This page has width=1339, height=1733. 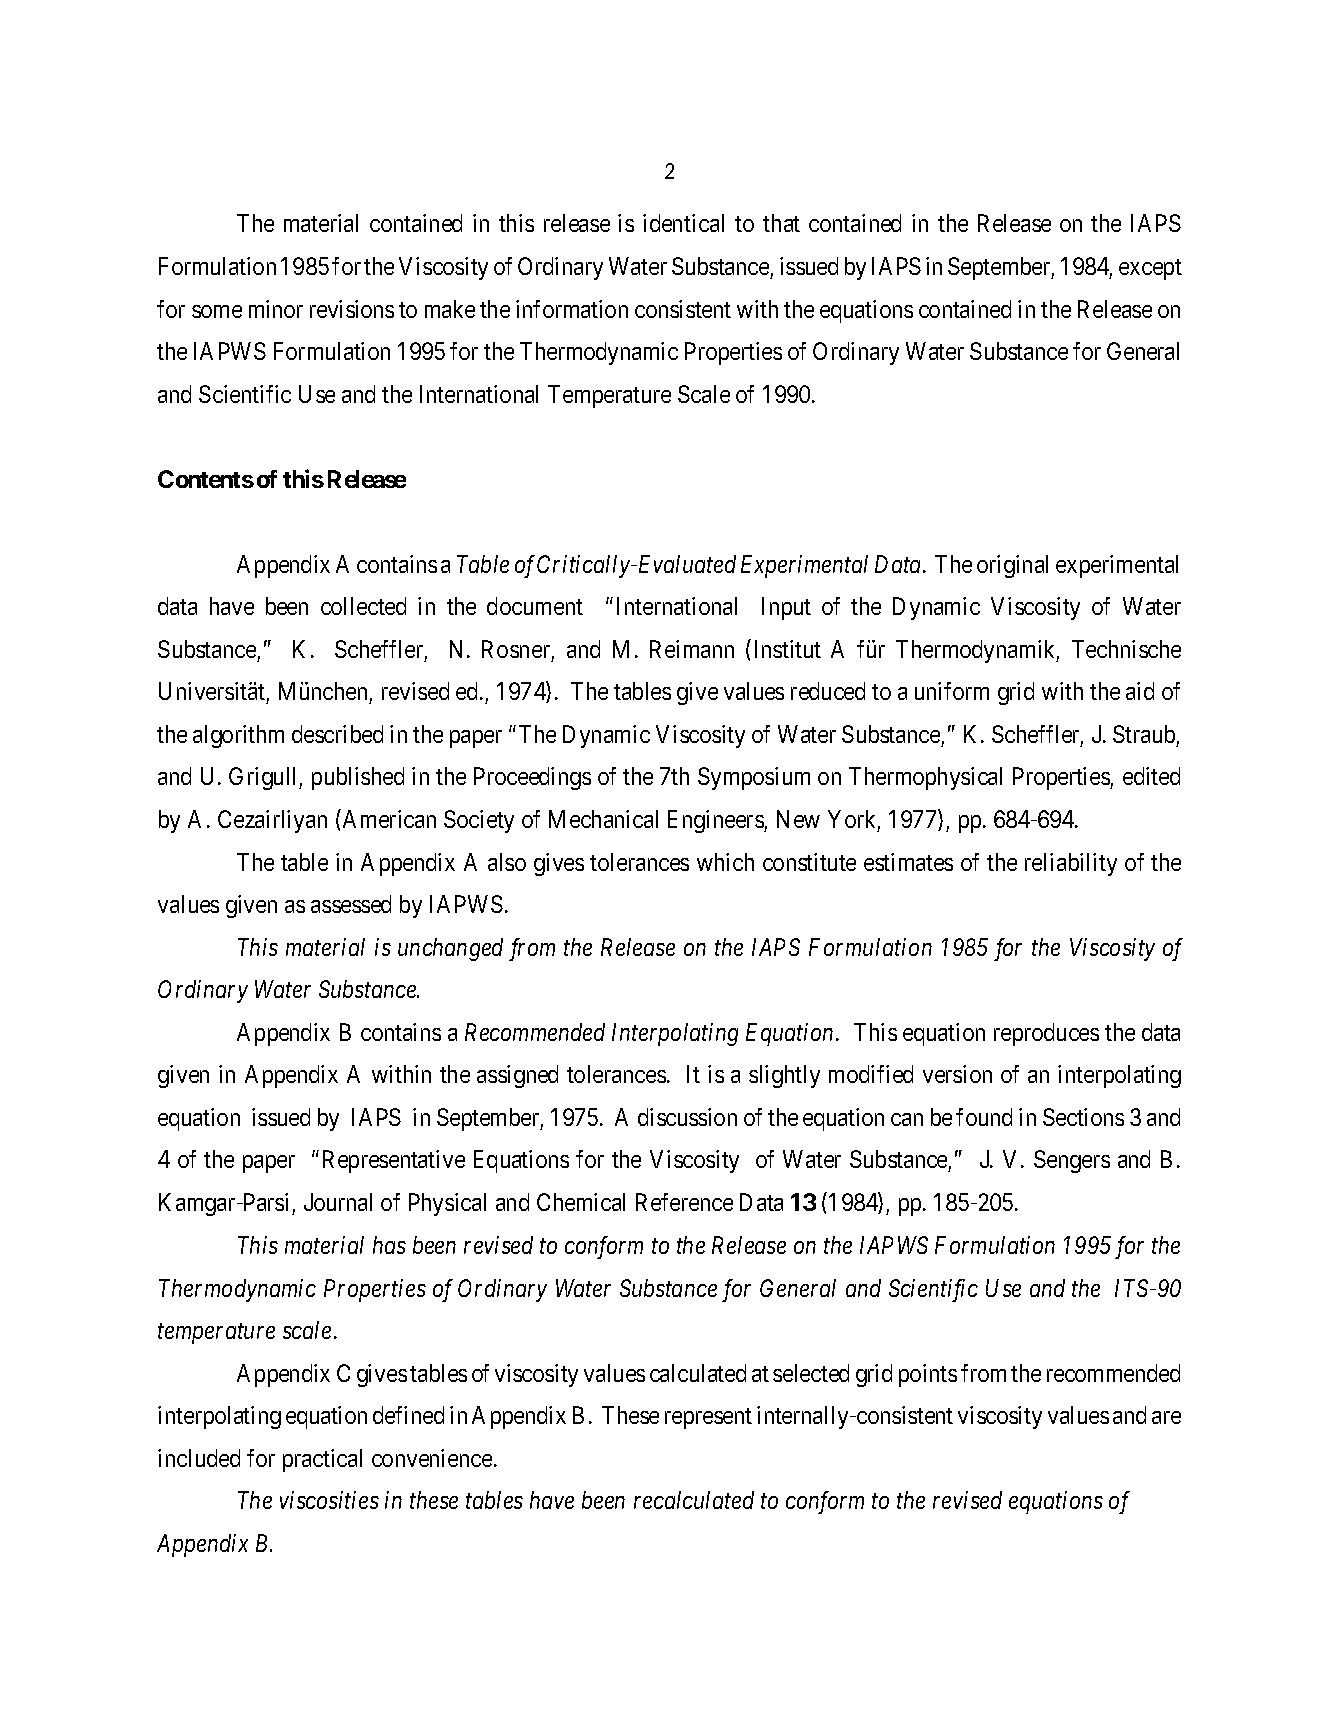 What do you see at coordinates (725, 862) in the page?
I see `which` at bounding box center [725, 862].
